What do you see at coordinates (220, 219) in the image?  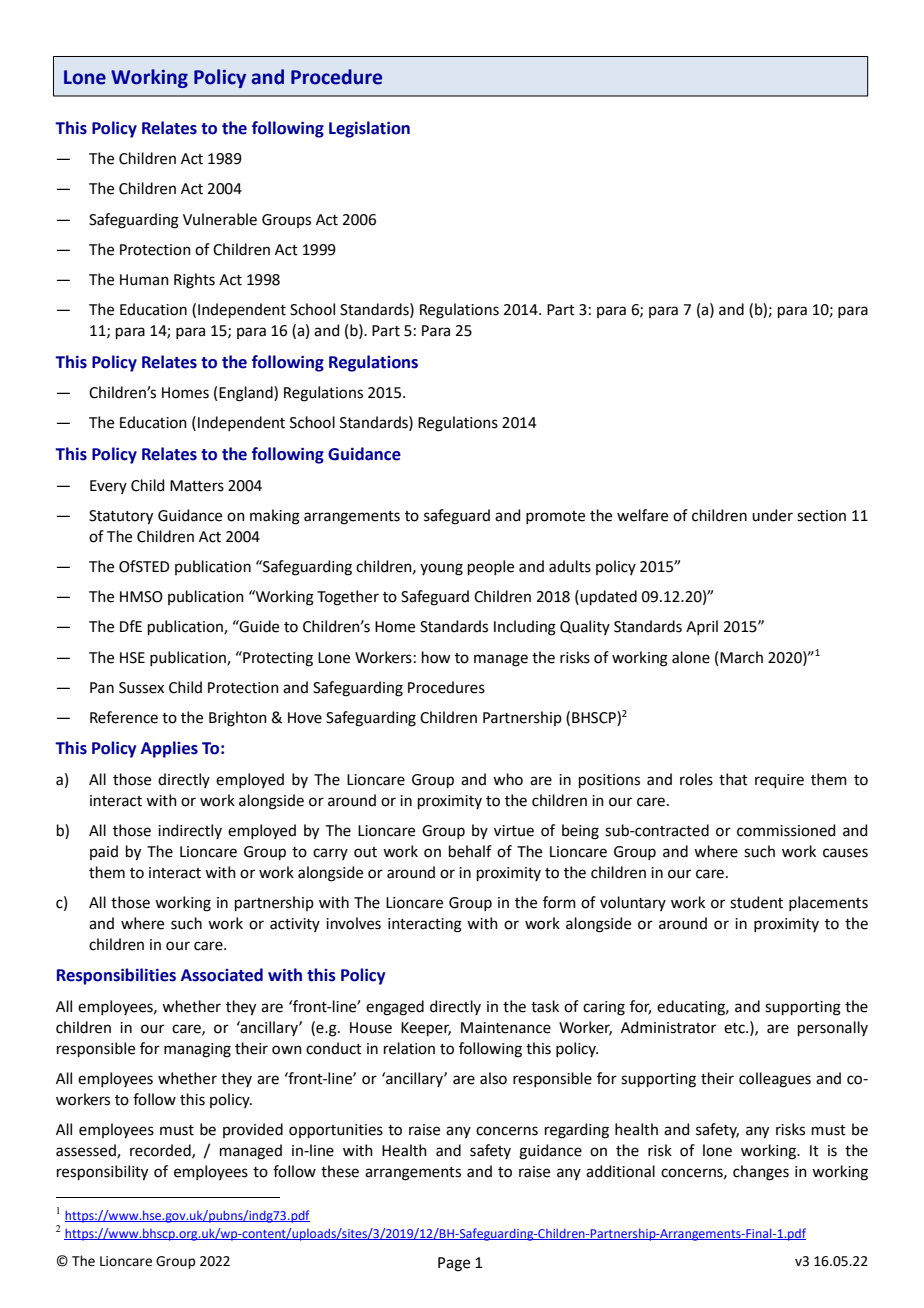 I see `Vulnerable` at bounding box center [220, 219].
